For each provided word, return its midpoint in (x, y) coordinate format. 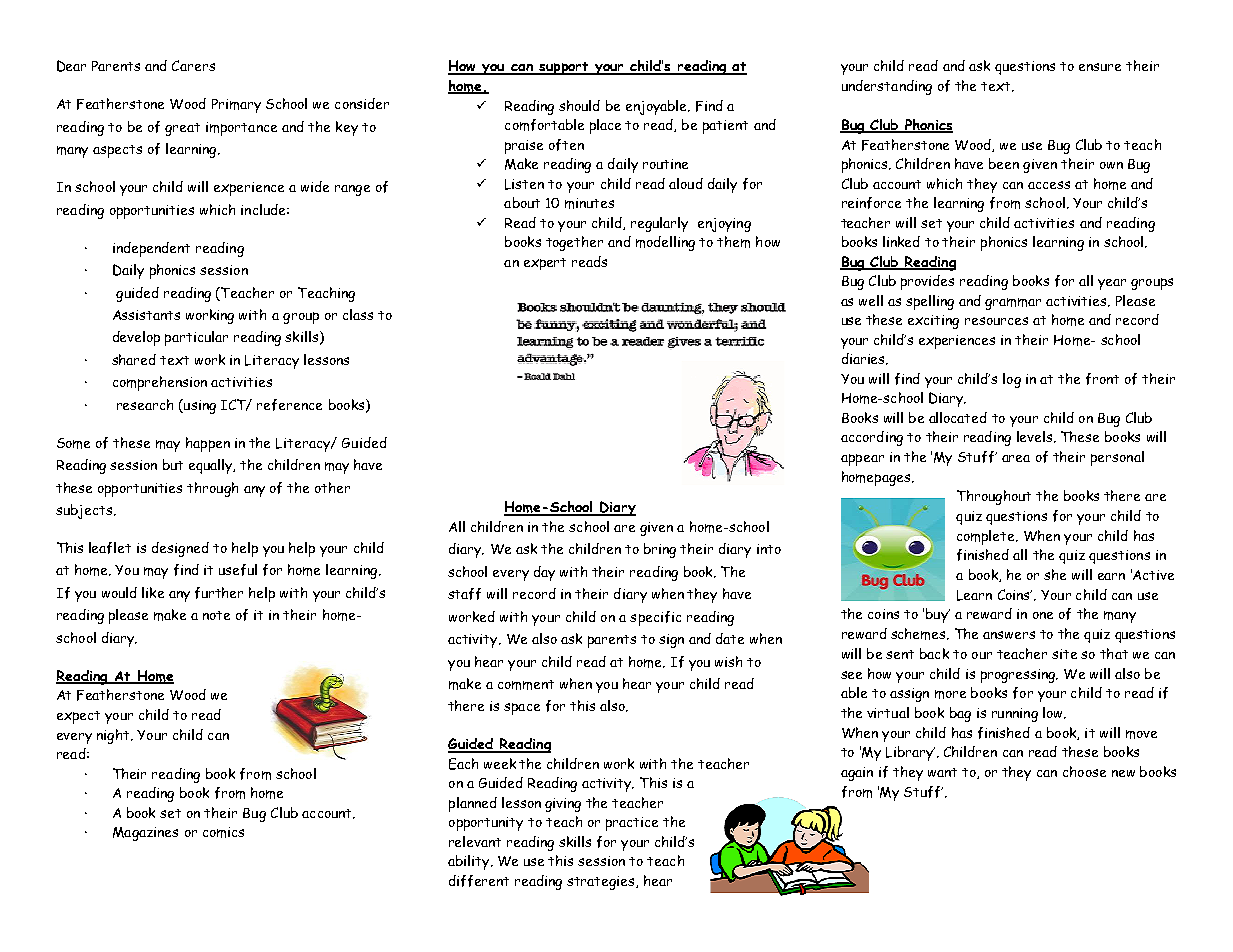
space (522, 709)
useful (238, 570)
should (579, 105)
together (574, 243)
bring (660, 550)
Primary (236, 106)
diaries (864, 359)
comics (223, 832)
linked (901, 241)
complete (987, 537)
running (1015, 715)
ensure (1100, 67)
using (199, 406)
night (114, 736)
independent (151, 249)
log (1012, 380)
